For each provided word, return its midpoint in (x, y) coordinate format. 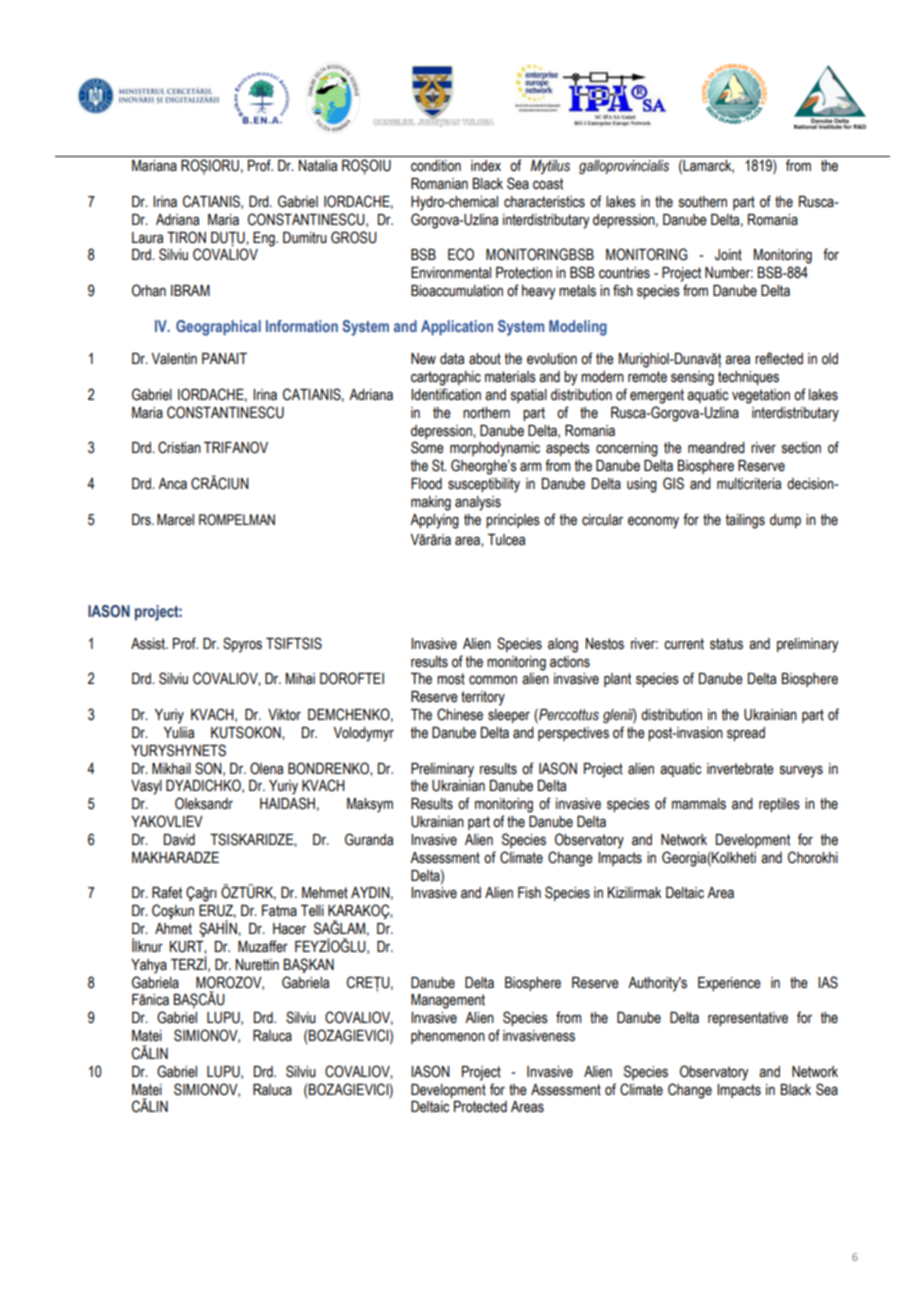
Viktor (284, 715)
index (486, 166)
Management (448, 1001)
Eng (265, 239)
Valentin (174, 359)
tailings (745, 521)
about (485, 359)
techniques (748, 378)
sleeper (509, 716)
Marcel (175, 520)
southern (703, 202)
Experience (729, 984)
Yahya (149, 966)
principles (513, 521)
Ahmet (173, 929)
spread (746, 734)
